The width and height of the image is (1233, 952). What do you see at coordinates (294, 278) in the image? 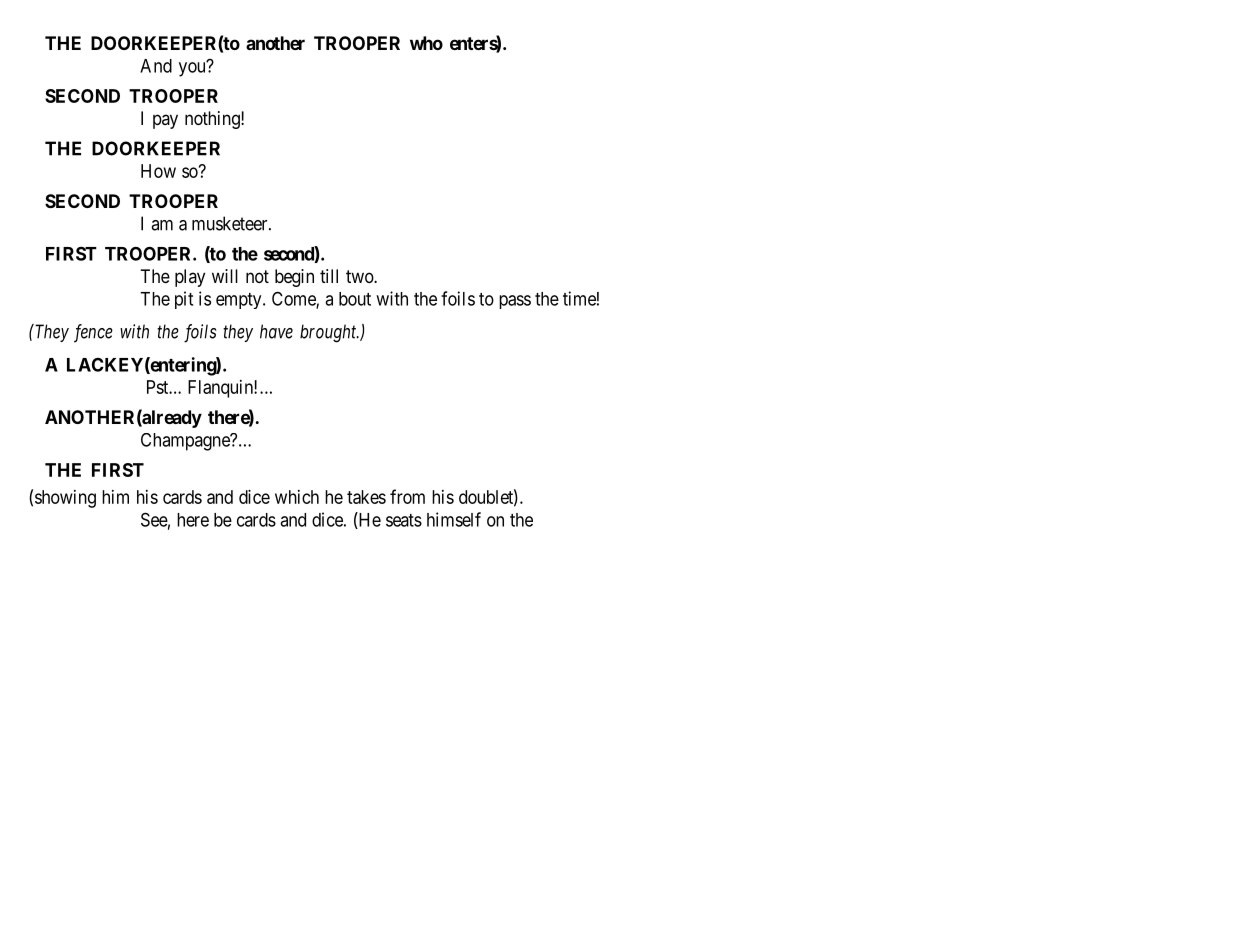
I see `begin` at bounding box center [294, 278].
